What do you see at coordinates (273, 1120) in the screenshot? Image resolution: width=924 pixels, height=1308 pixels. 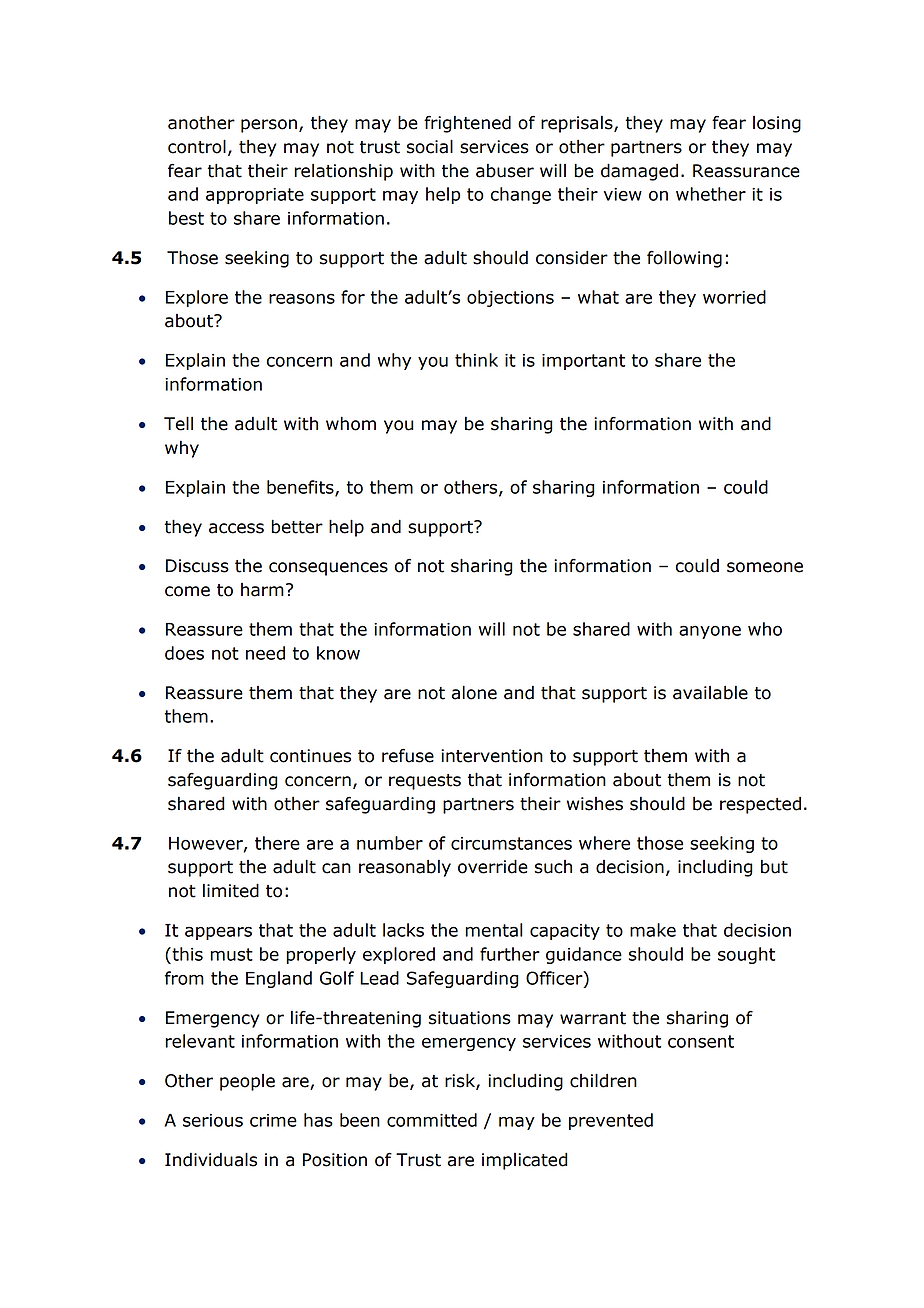 I see `crime` at bounding box center [273, 1120].
